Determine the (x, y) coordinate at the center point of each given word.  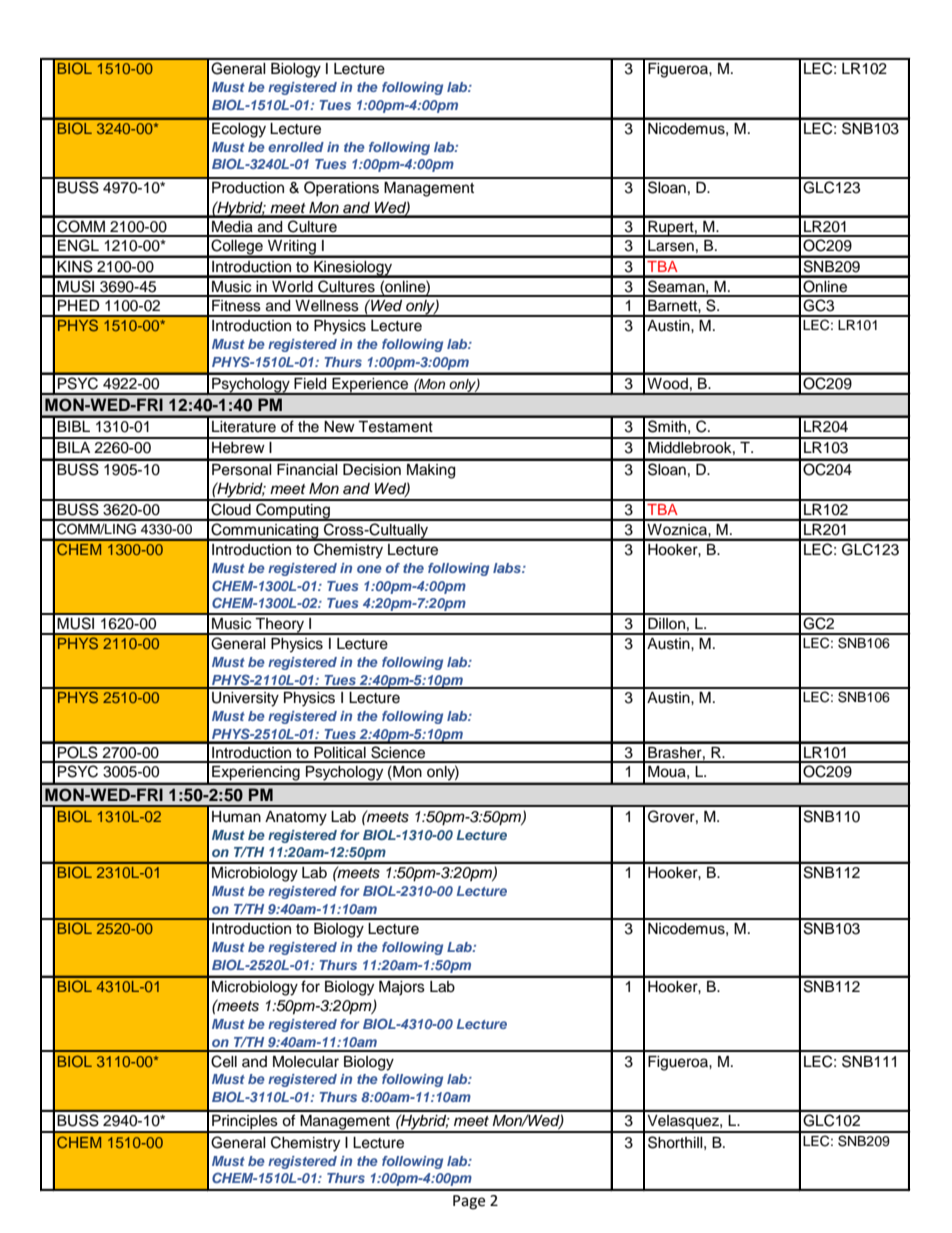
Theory (280, 626)
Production (248, 188)
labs (508, 568)
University (245, 699)
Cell (224, 1061)
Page (469, 1202)
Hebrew (238, 448)
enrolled (296, 147)
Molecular (306, 1062)
